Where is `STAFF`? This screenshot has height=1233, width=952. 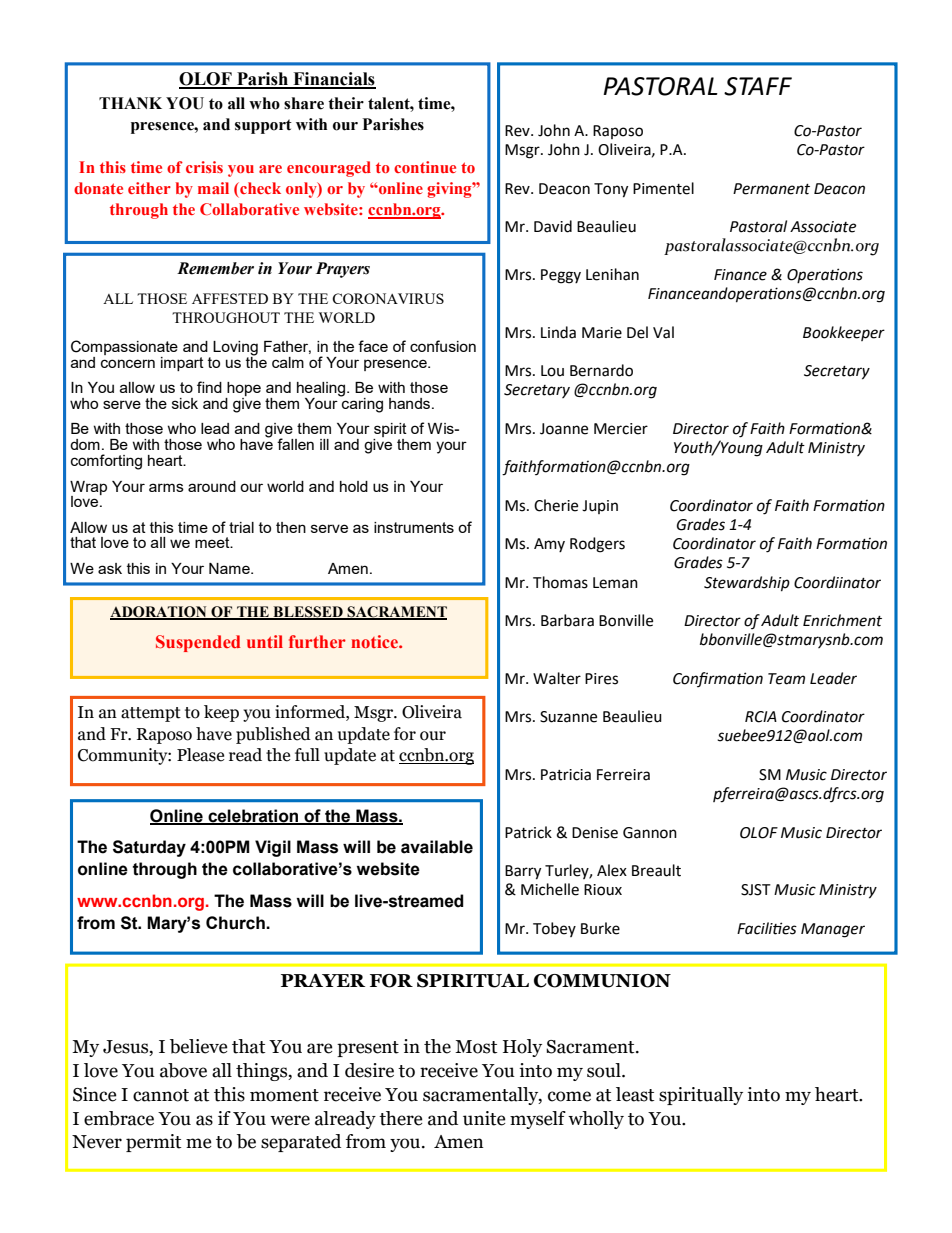
STAFF is located at coordinates (758, 86).
